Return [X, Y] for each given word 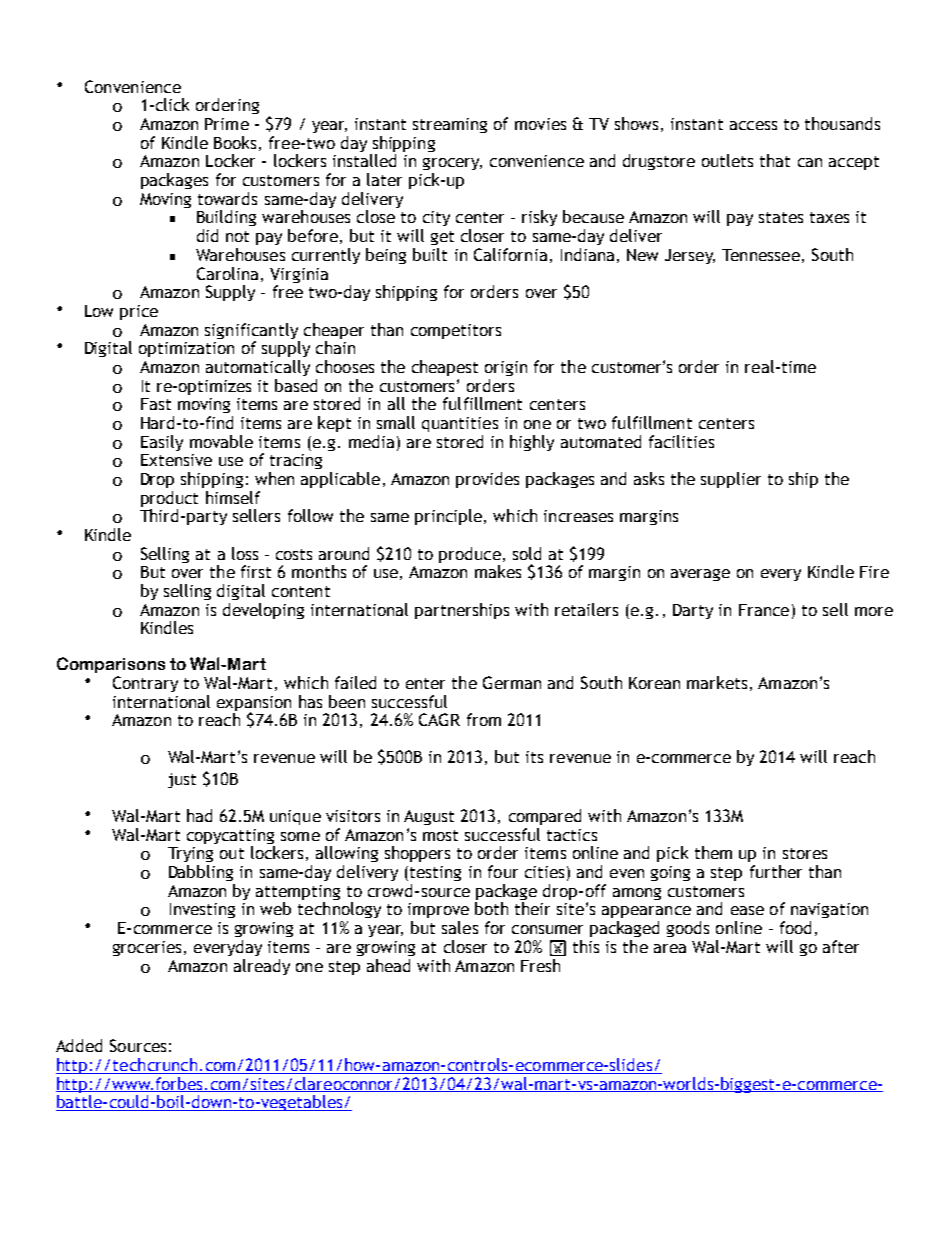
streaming [450, 125]
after [841, 946]
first [256, 571]
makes [498, 571]
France [764, 610]
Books [235, 142]
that [775, 160]
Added [79, 1045]
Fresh [540, 965]
